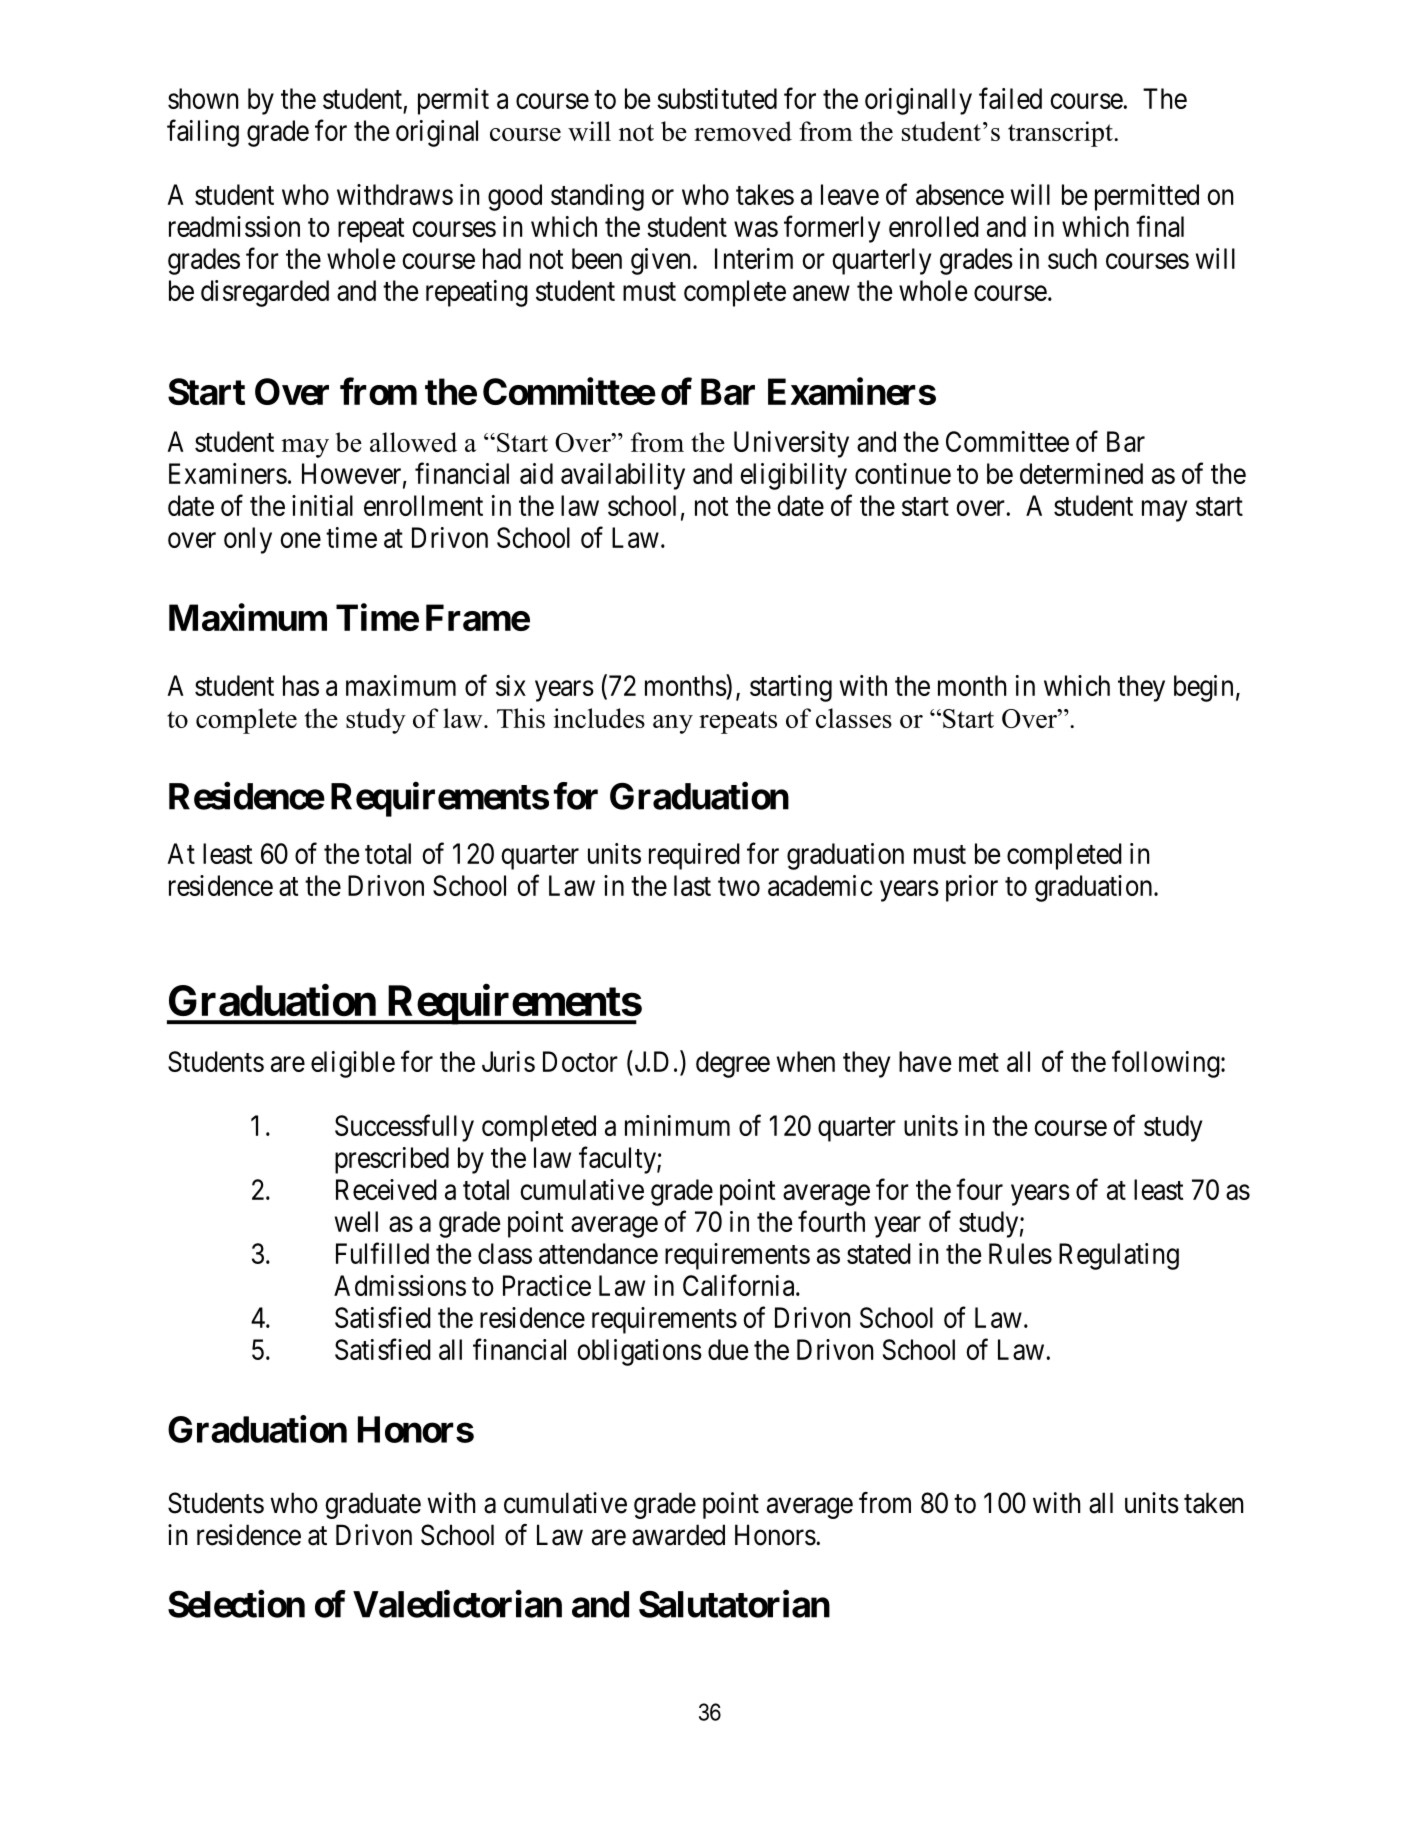 The width and height of the screenshot is (1418, 1836). Describe the element at coordinates (972, 888) in the screenshot. I see `prior` at that location.
